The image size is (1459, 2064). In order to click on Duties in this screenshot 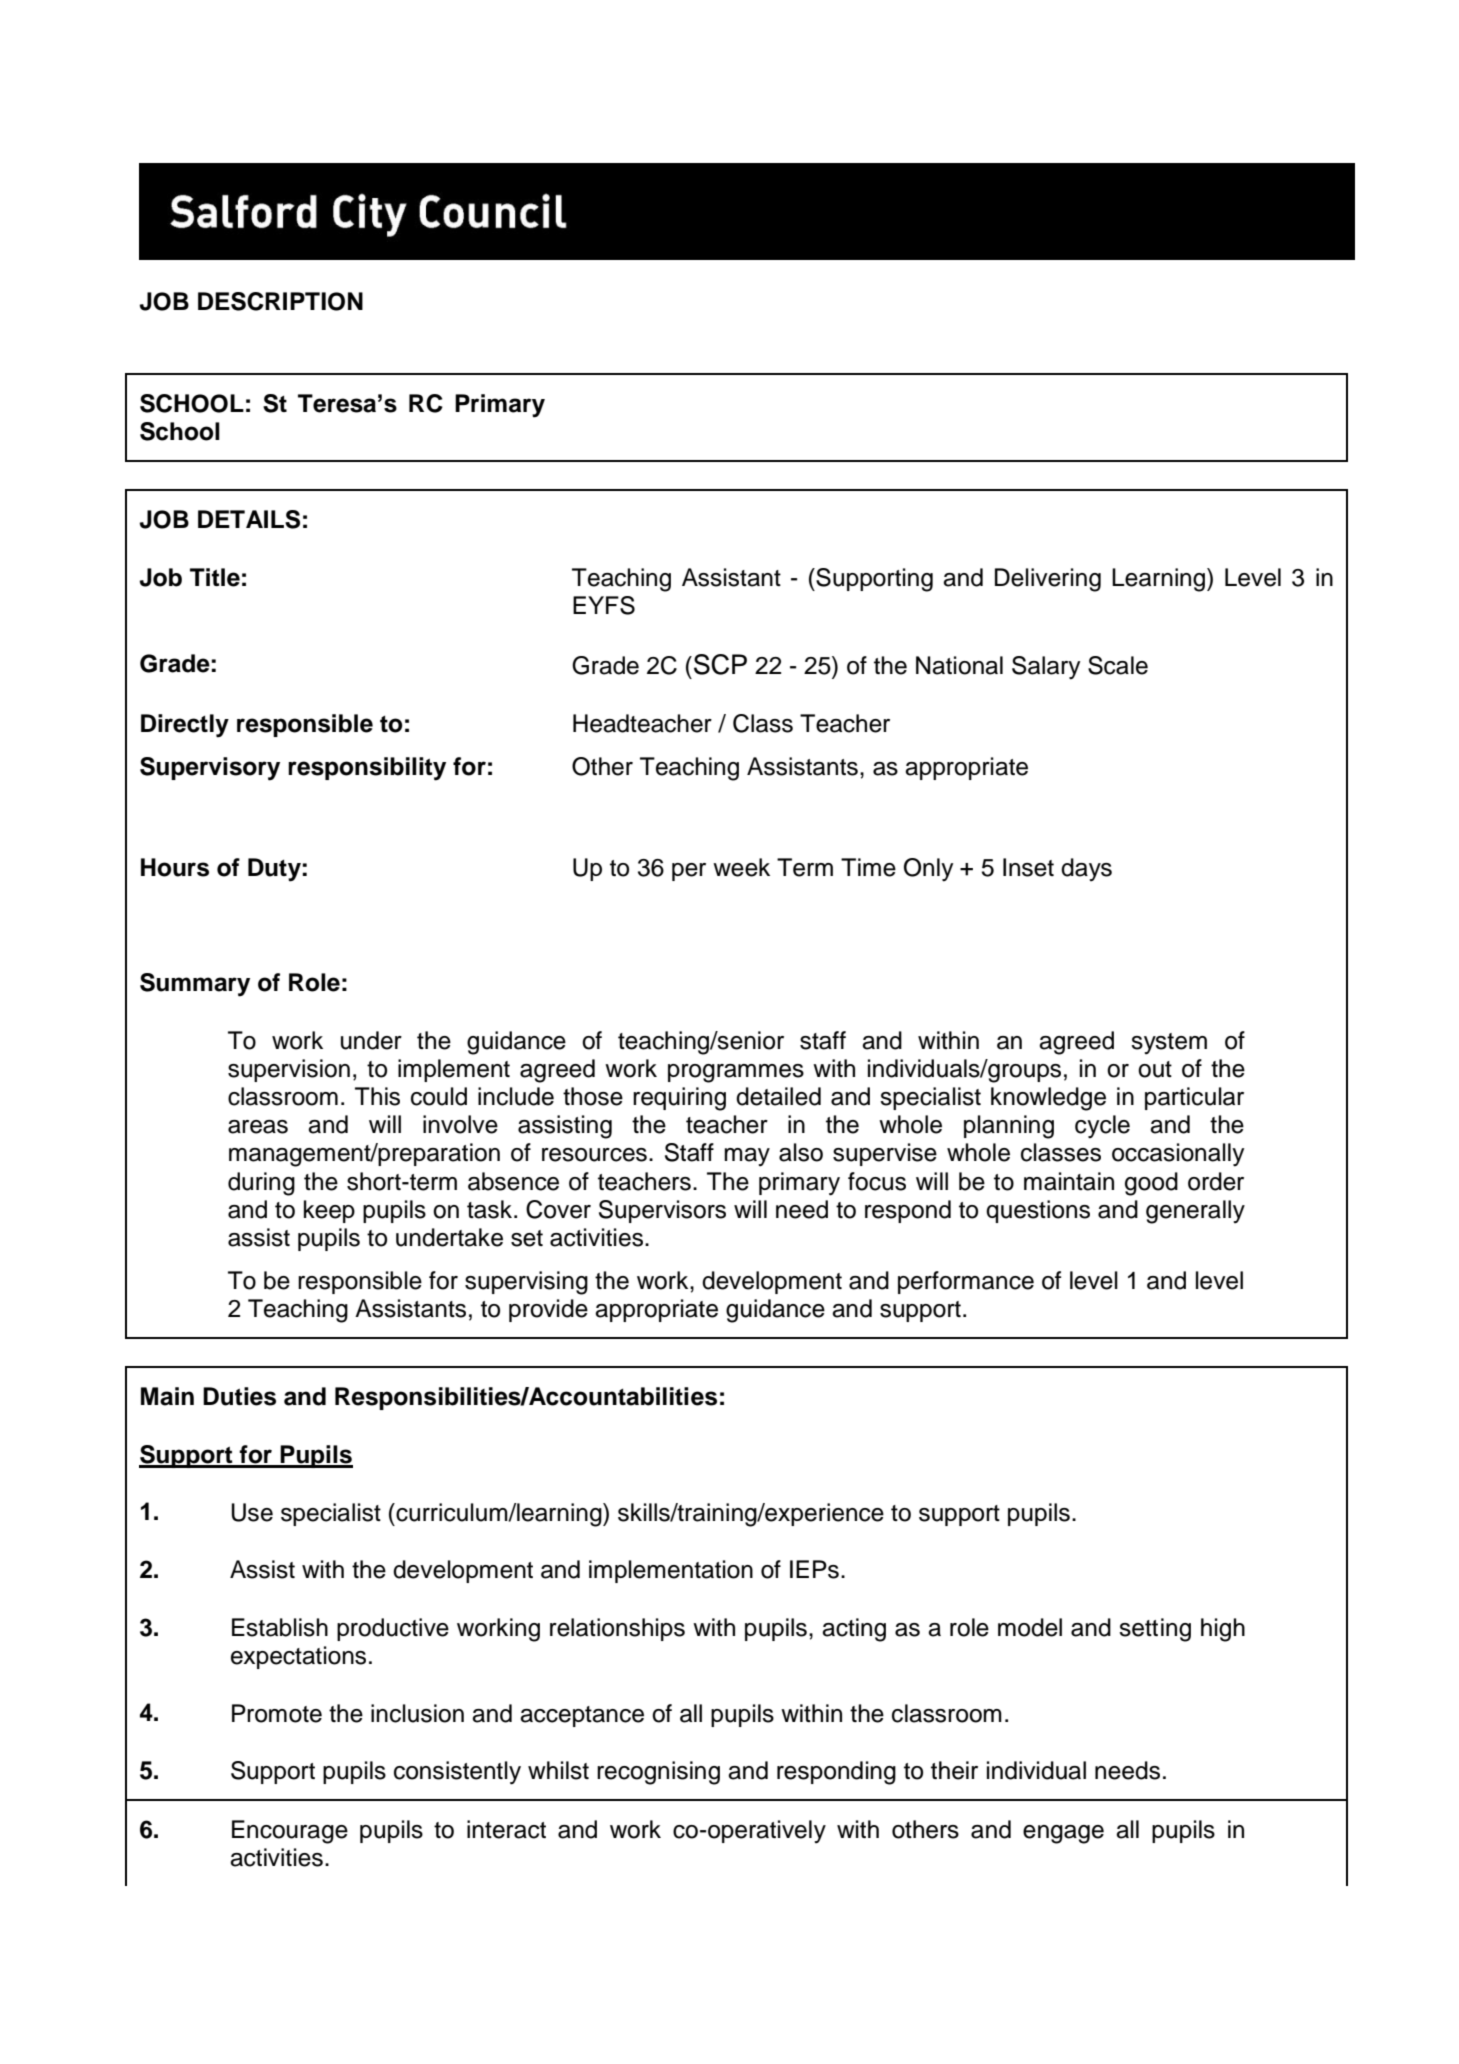, I will do `click(239, 1396)`.
